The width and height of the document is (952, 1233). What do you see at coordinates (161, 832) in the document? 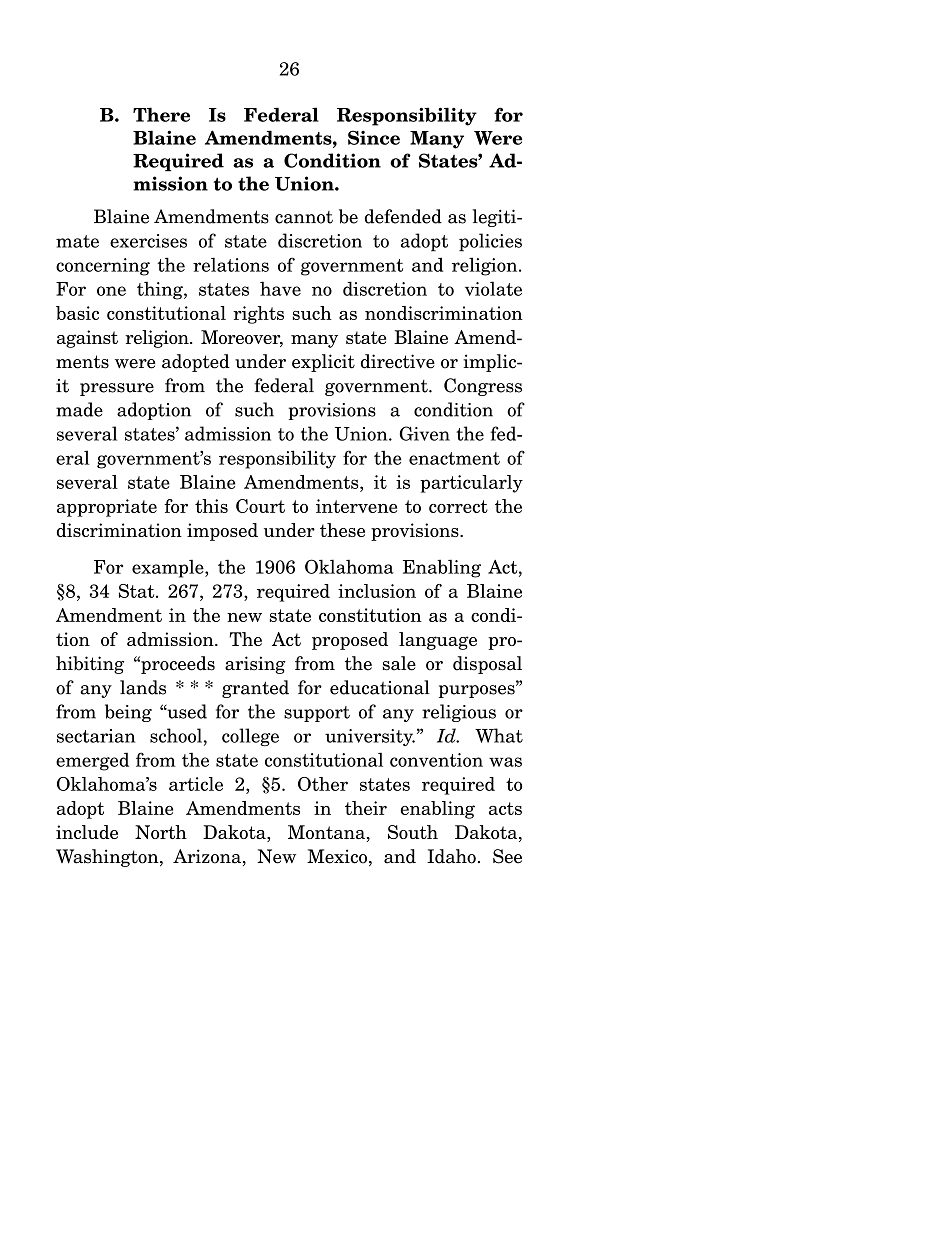
I see `North` at bounding box center [161, 832].
